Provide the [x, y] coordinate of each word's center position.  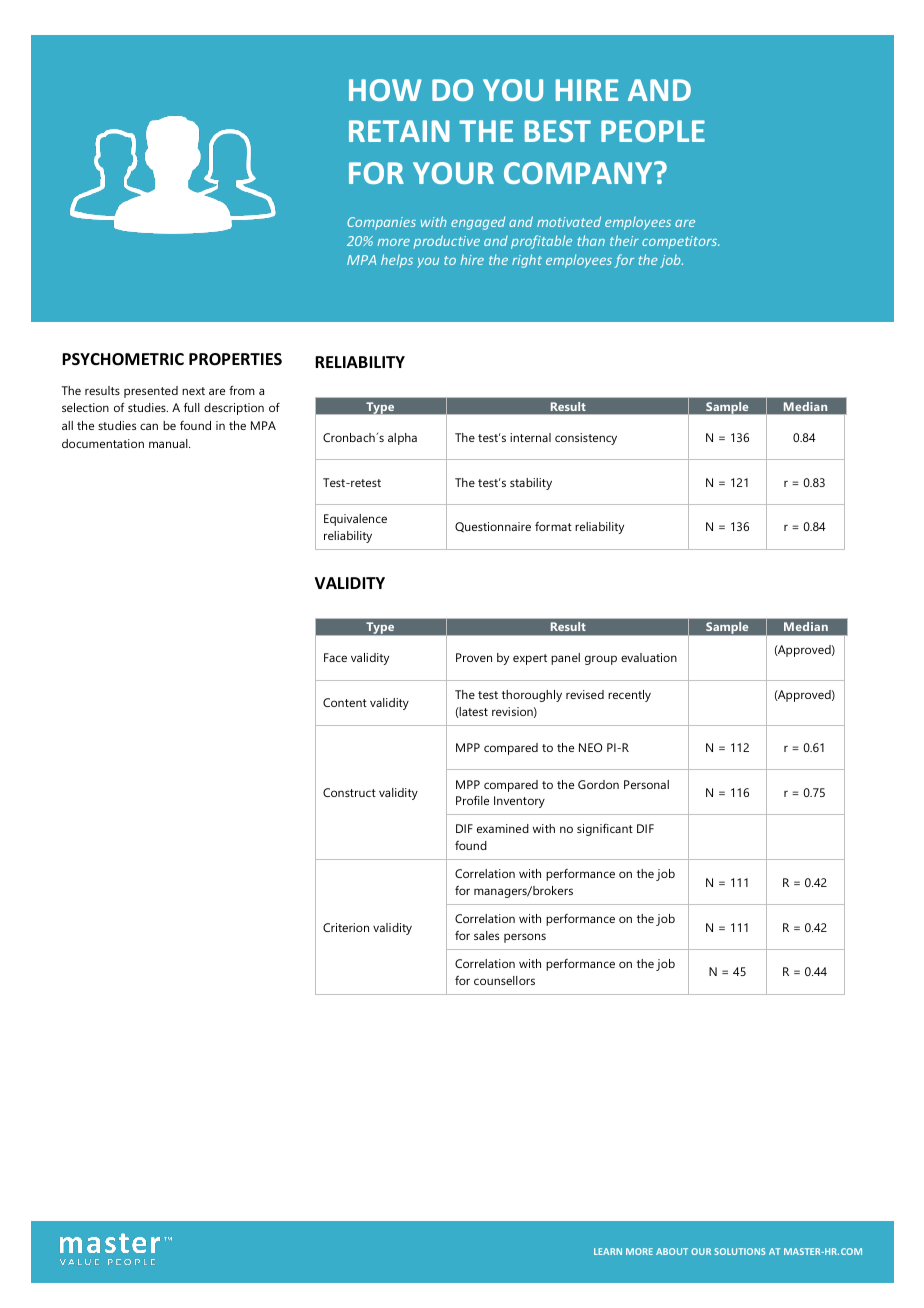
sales [486, 935]
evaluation [649, 657]
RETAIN [399, 131]
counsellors [504, 980]
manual [169, 443]
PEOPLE [653, 131]
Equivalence [355, 520]
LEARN [608, 1251]
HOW [385, 90]
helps [397, 261]
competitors [680, 242]
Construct [349, 792]
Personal [646, 784]
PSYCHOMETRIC [123, 359]
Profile [472, 800]
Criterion [346, 927]
